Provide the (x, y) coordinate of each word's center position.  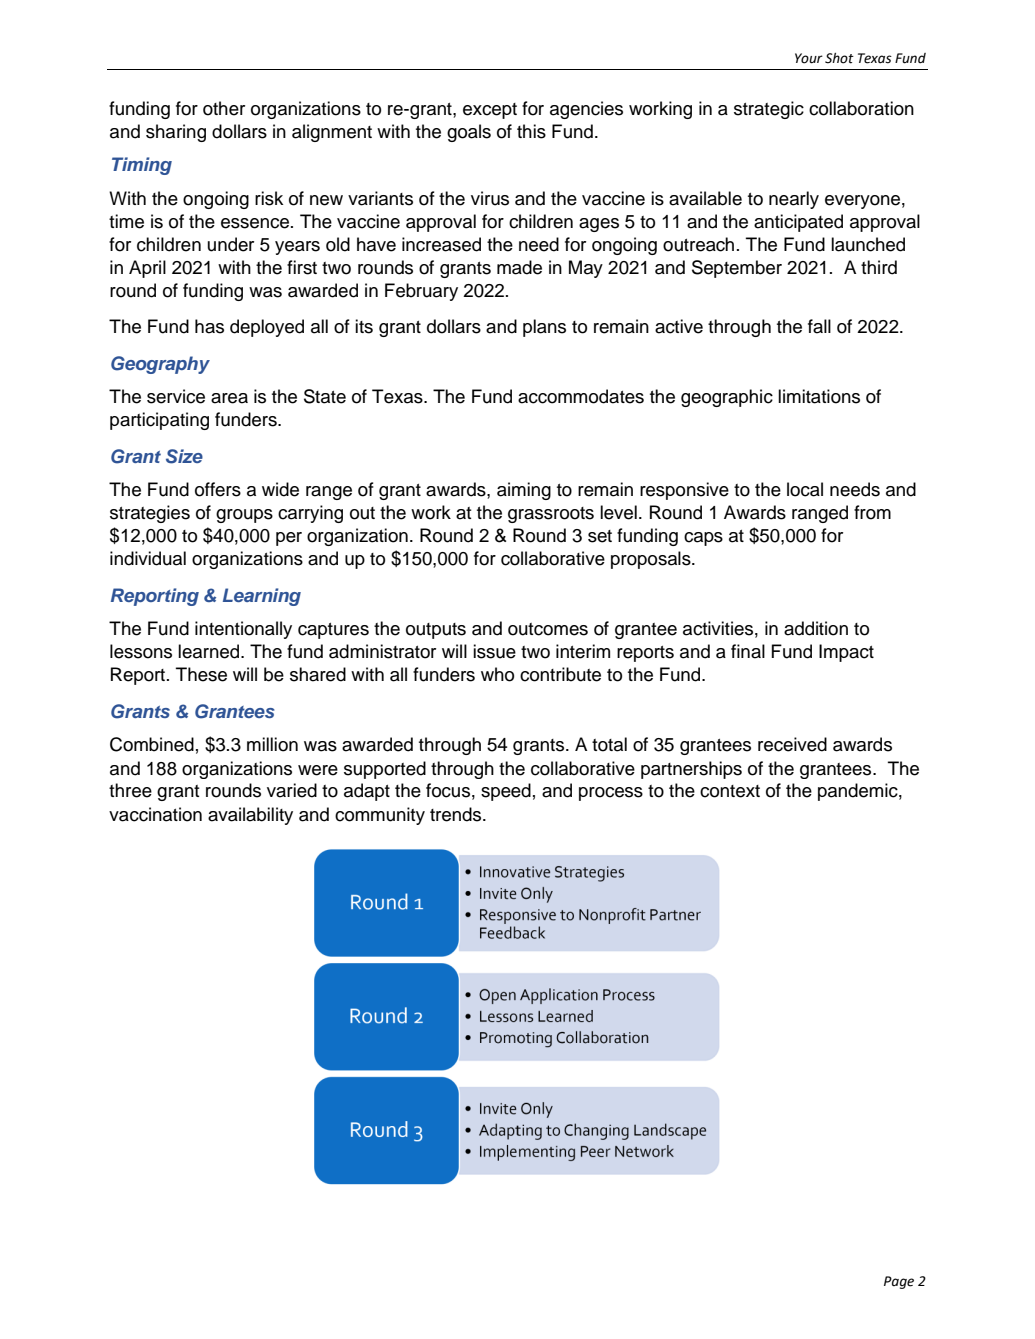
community (380, 816)
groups (244, 516)
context (730, 791)
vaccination (155, 814)
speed (506, 792)
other (224, 108)
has (209, 326)
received (792, 744)
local (805, 489)
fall (819, 326)
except (490, 111)
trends (457, 814)
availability (250, 816)
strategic (769, 110)
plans (544, 328)
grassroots (551, 515)
